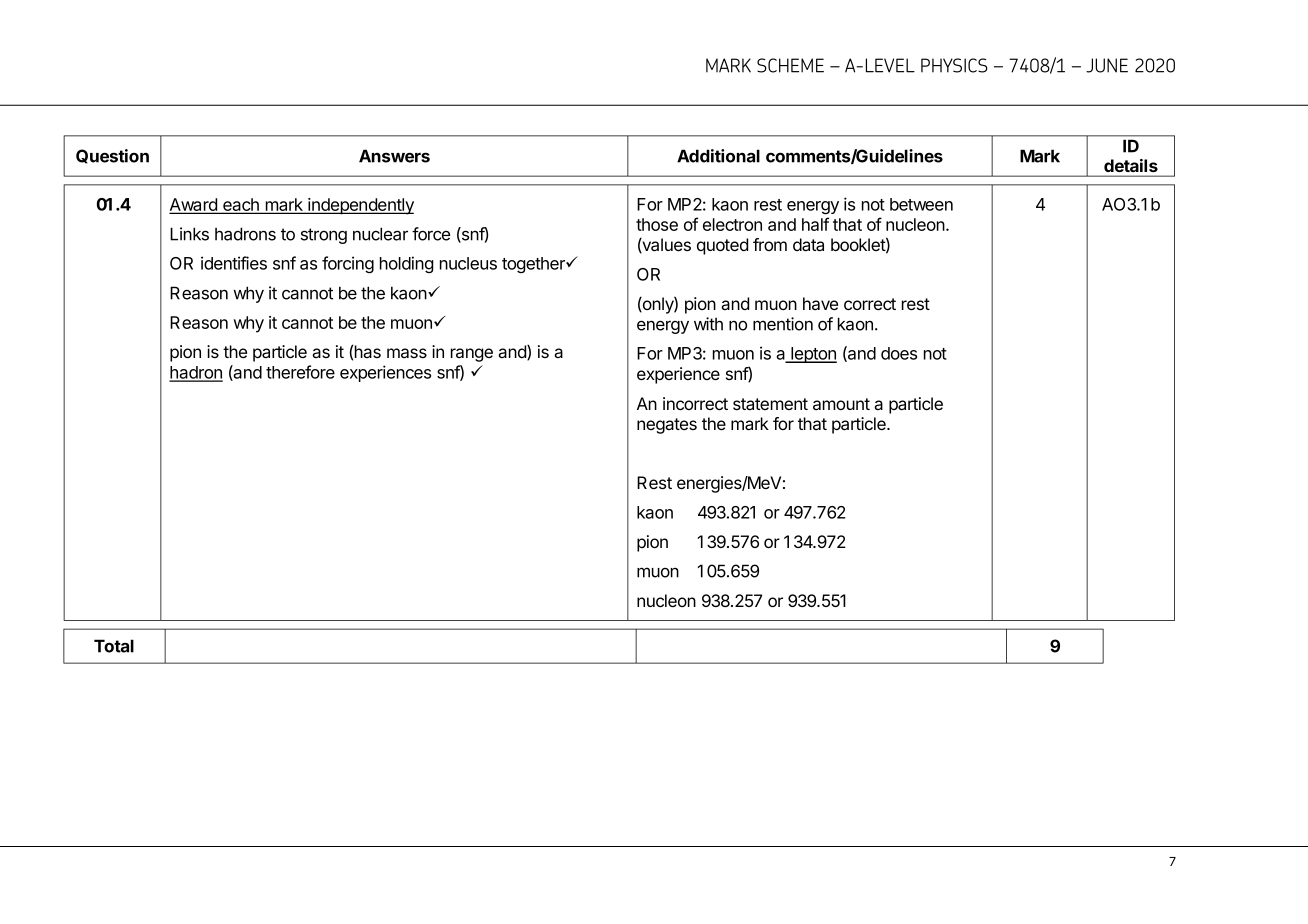  What do you see at coordinates (472, 355) in the image?
I see `range` at bounding box center [472, 355].
